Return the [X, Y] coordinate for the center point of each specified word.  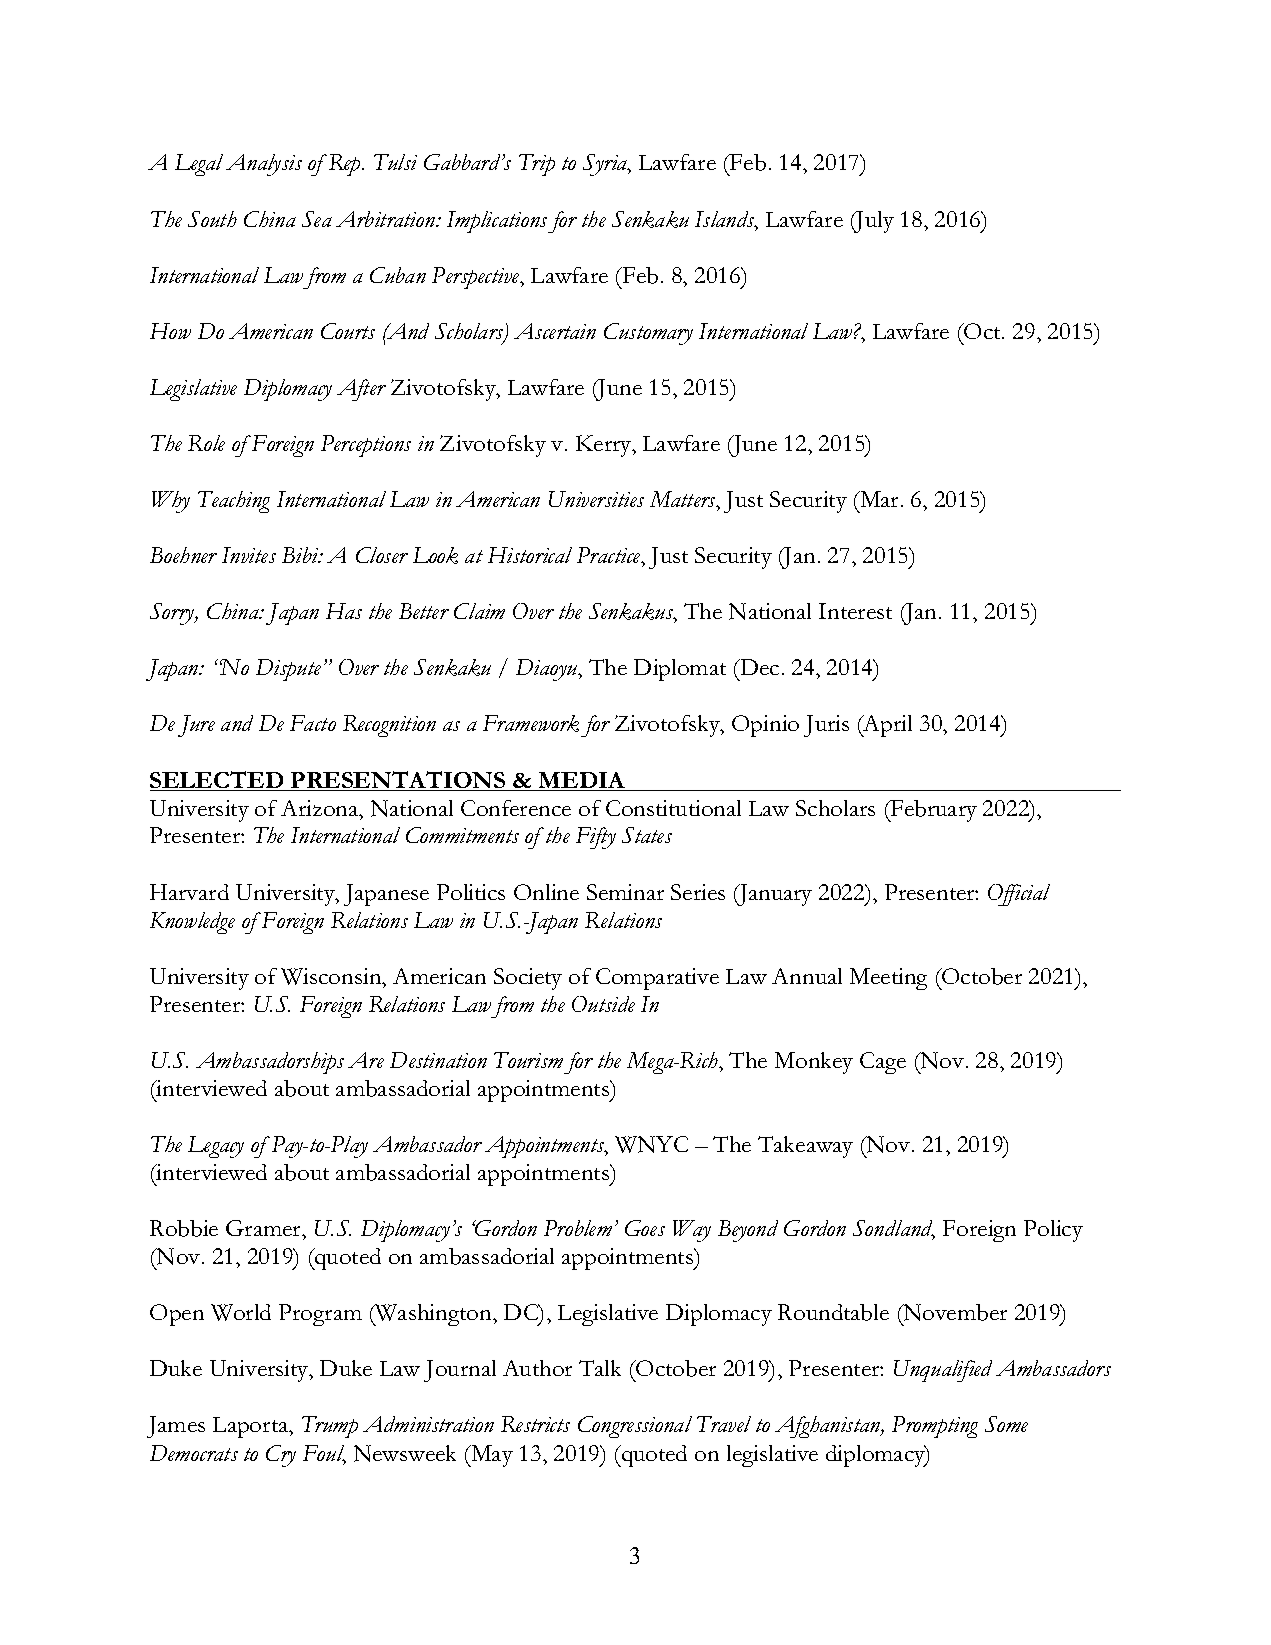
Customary [648, 334]
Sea [317, 219]
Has [344, 611]
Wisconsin [332, 976]
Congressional [635, 1427]
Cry [281, 1456]
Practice [610, 557]
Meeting [888, 979]
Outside [603, 1004]
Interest [855, 611]
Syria [606, 165]
